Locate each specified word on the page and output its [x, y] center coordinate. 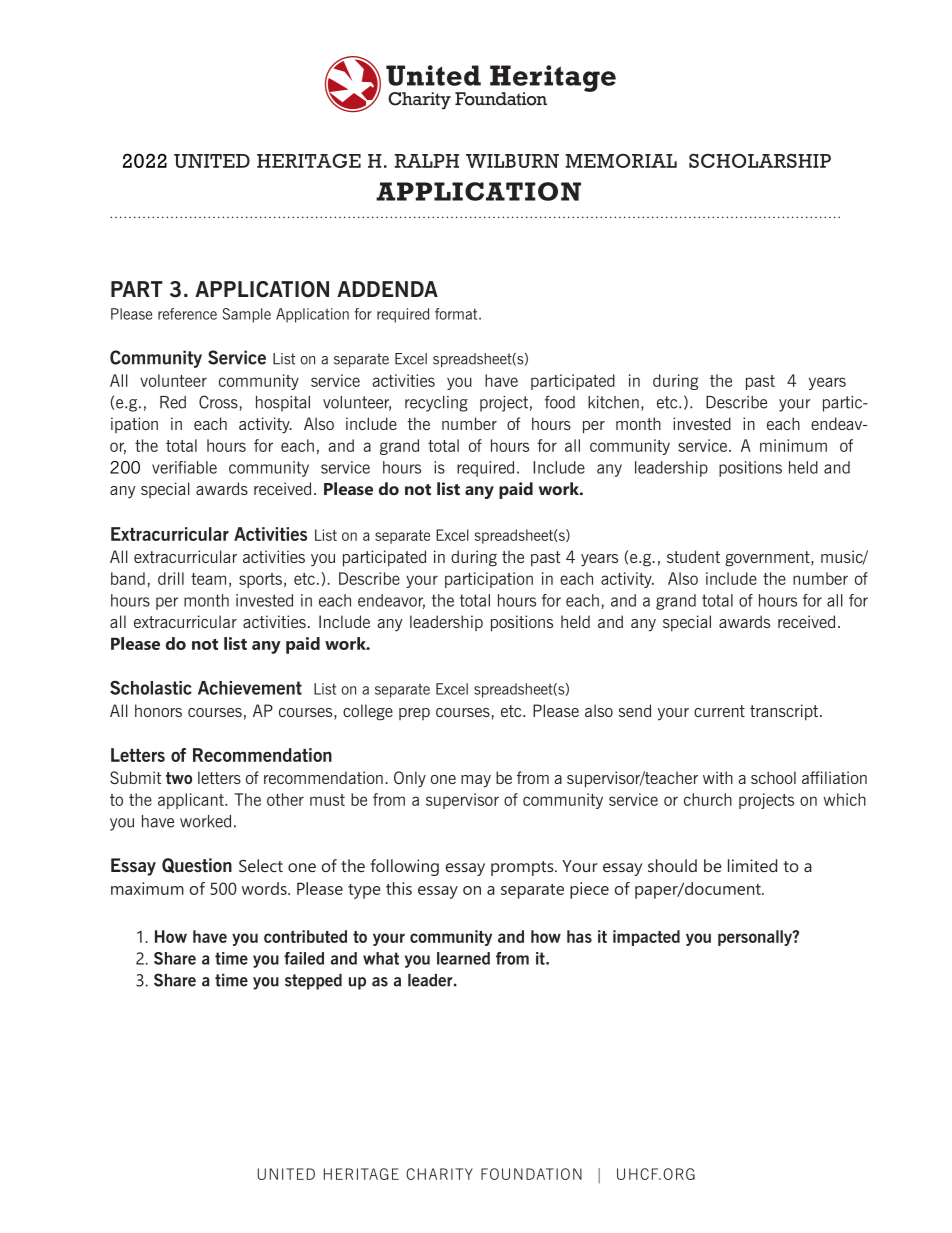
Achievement [250, 688]
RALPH [426, 161]
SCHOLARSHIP [760, 161]
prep [414, 714]
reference [187, 314]
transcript [785, 712]
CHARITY [439, 1174]
